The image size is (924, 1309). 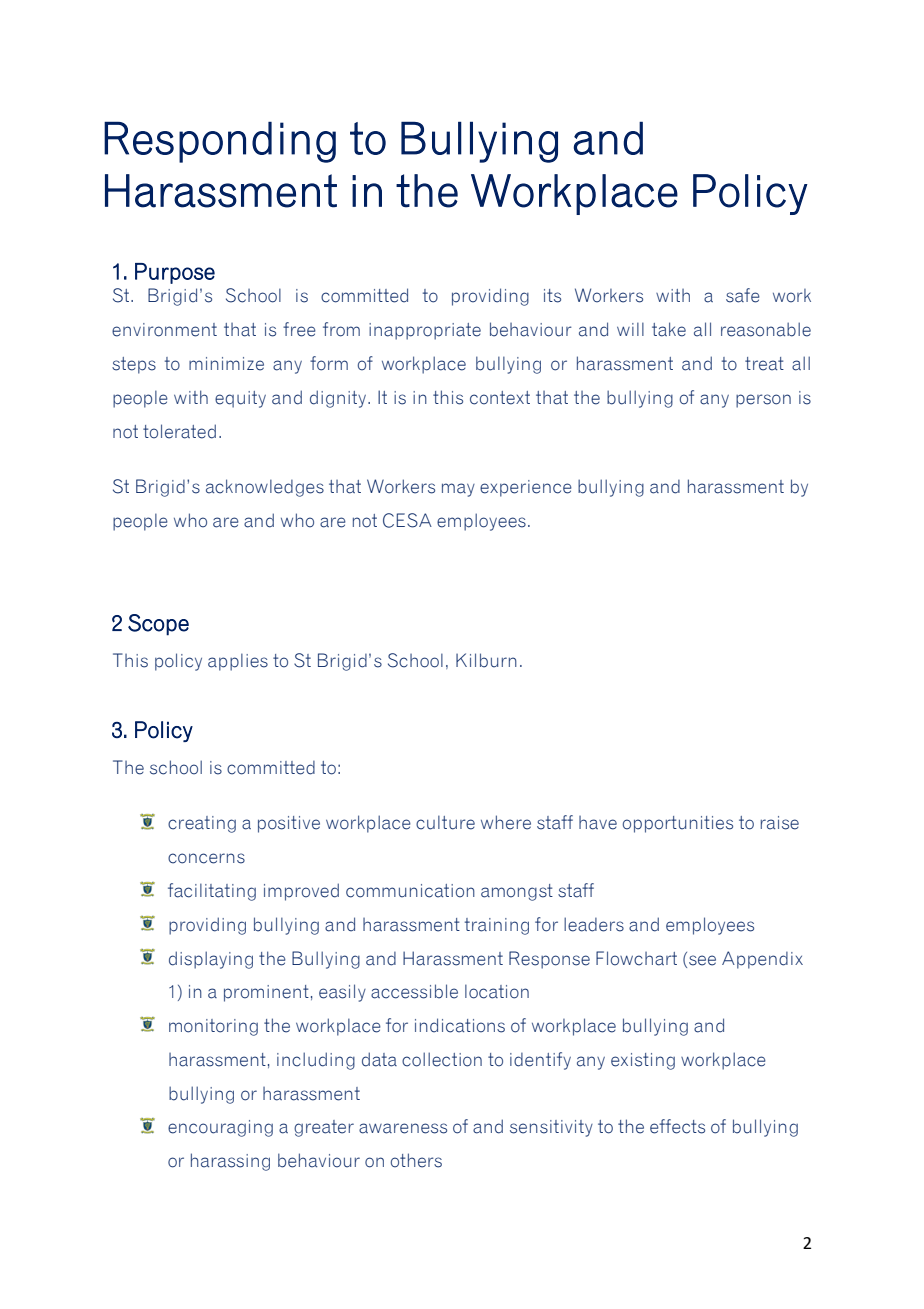 I want to click on applies, so click(x=238, y=662).
